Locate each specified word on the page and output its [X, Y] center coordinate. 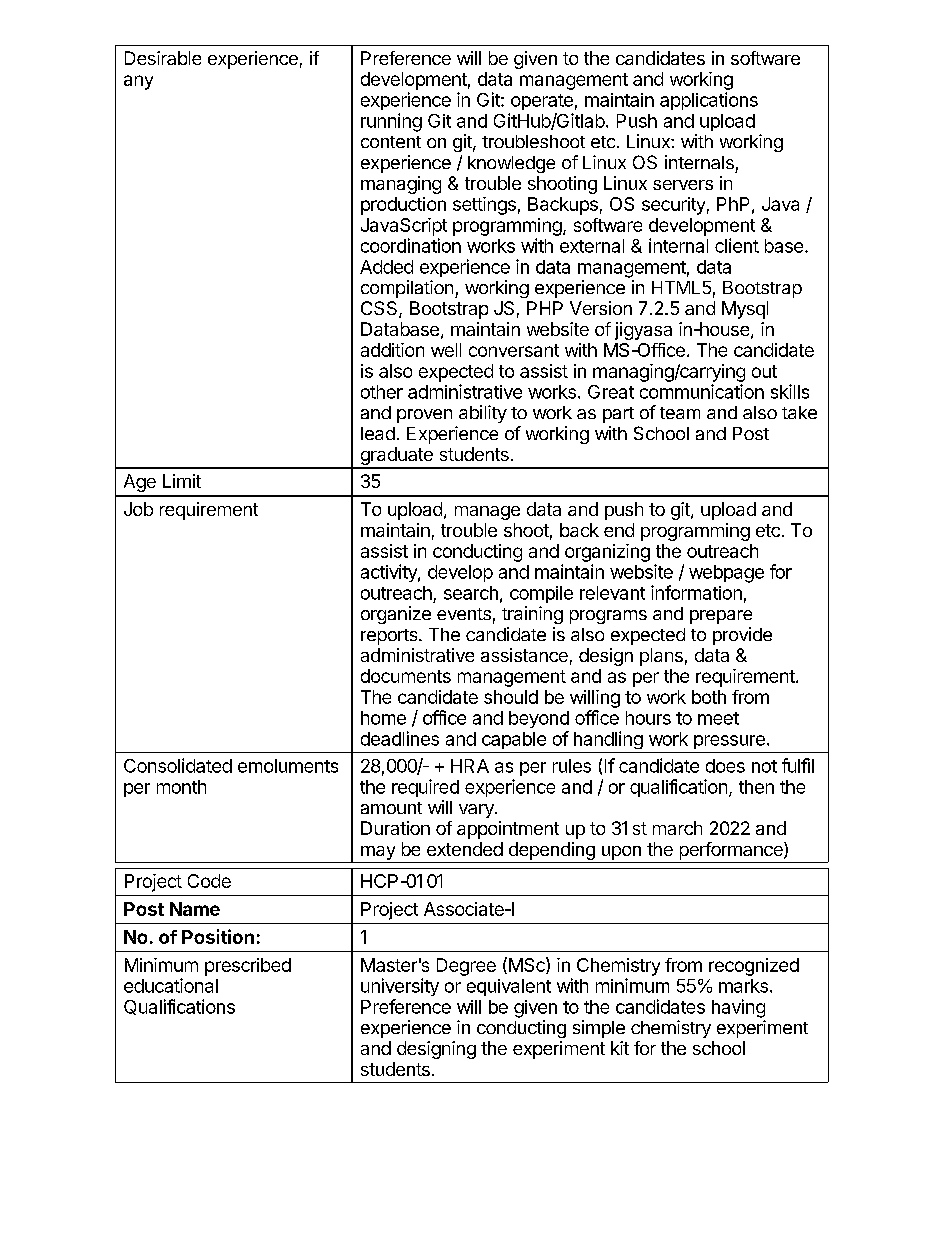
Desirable [163, 58]
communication [702, 391]
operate [542, 102]
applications [709, 101]
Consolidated [178, 765]
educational [171, 985]
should [511, 697]
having [738, 1008]
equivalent [509, 987]
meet [718, 718]
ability [483, 414]
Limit [182, 481]
